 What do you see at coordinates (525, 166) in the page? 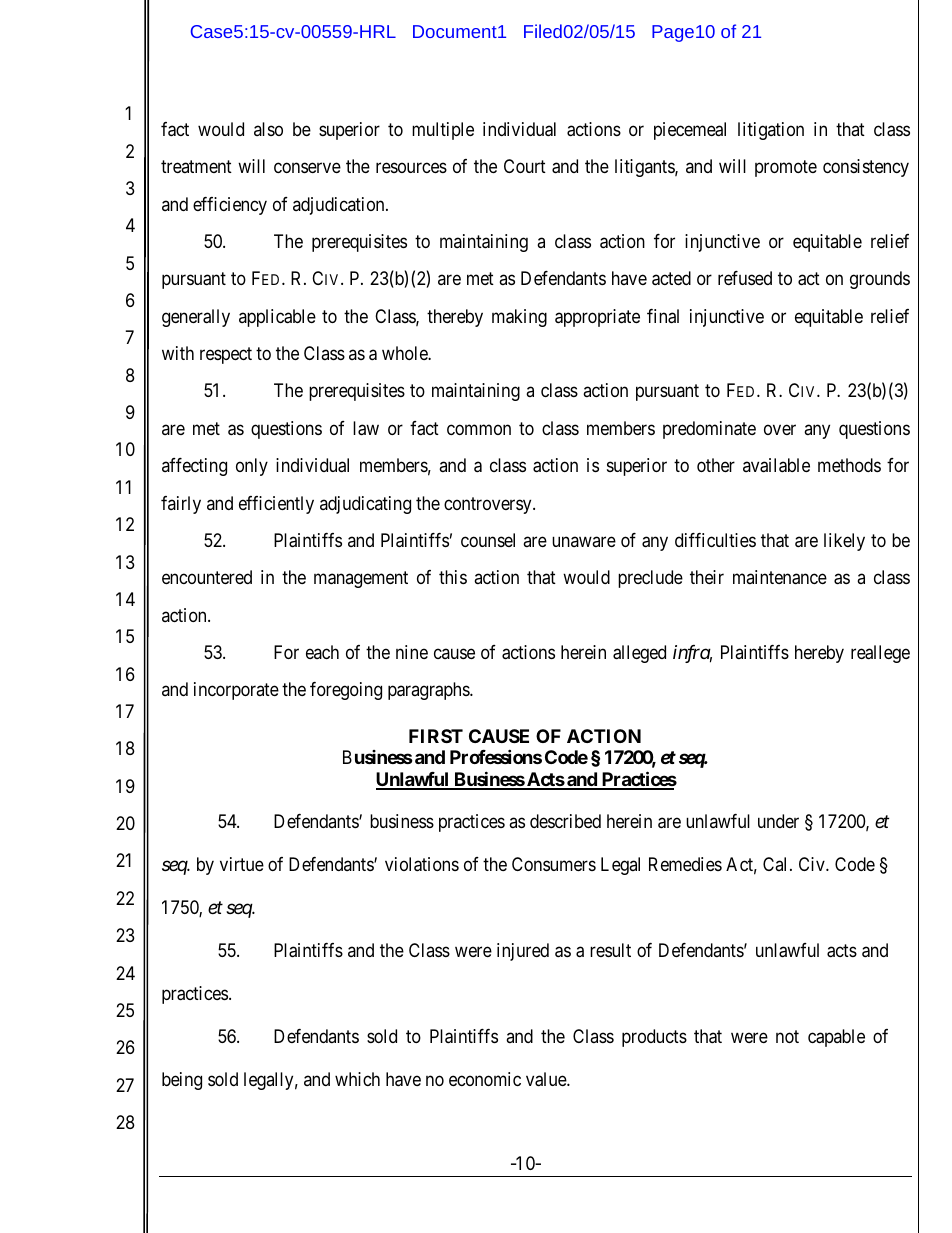
I see `Court` at bounding box center [525, 166].
